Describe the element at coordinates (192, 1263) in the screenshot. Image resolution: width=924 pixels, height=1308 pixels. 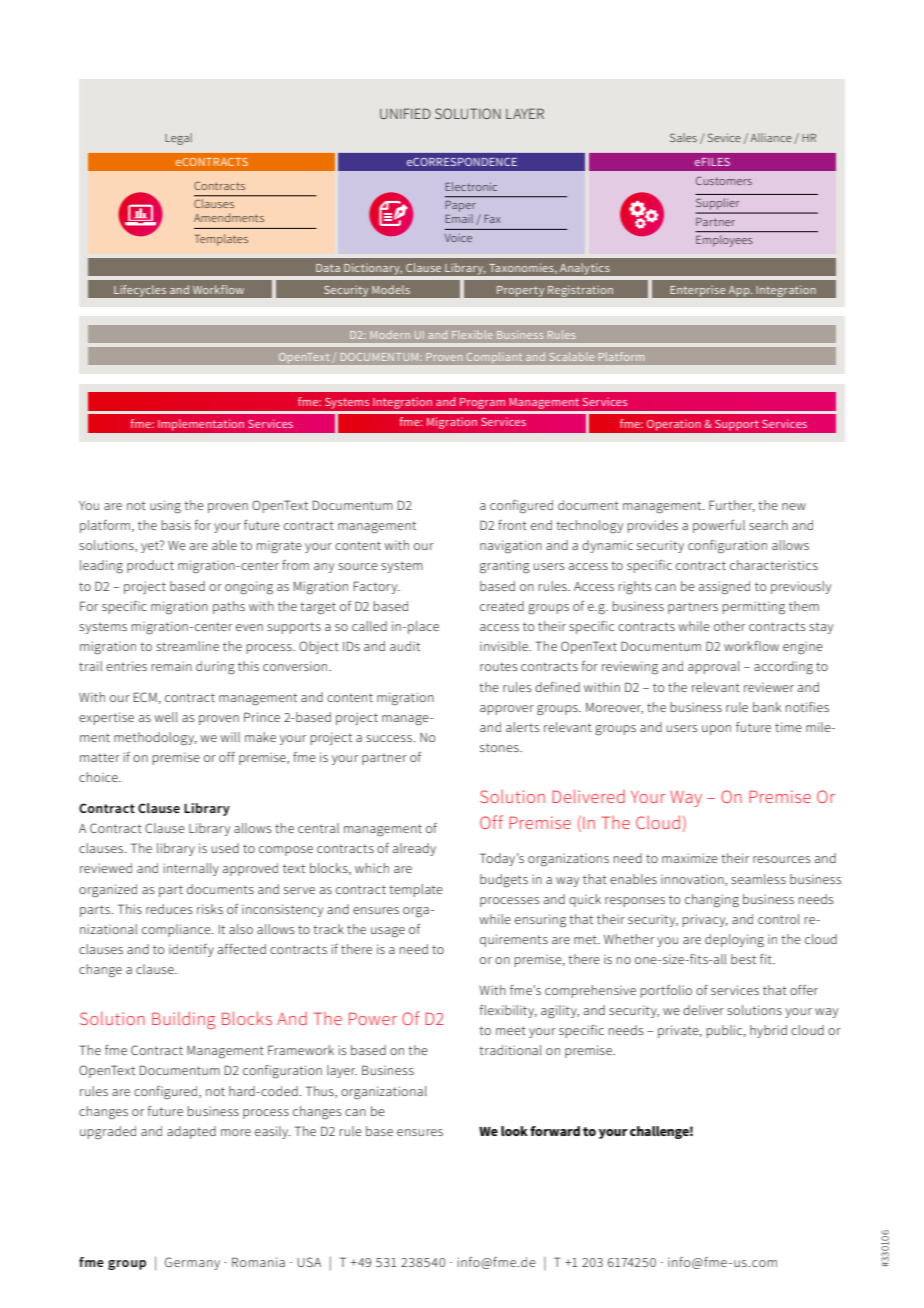
I see `Germany` at that location.
